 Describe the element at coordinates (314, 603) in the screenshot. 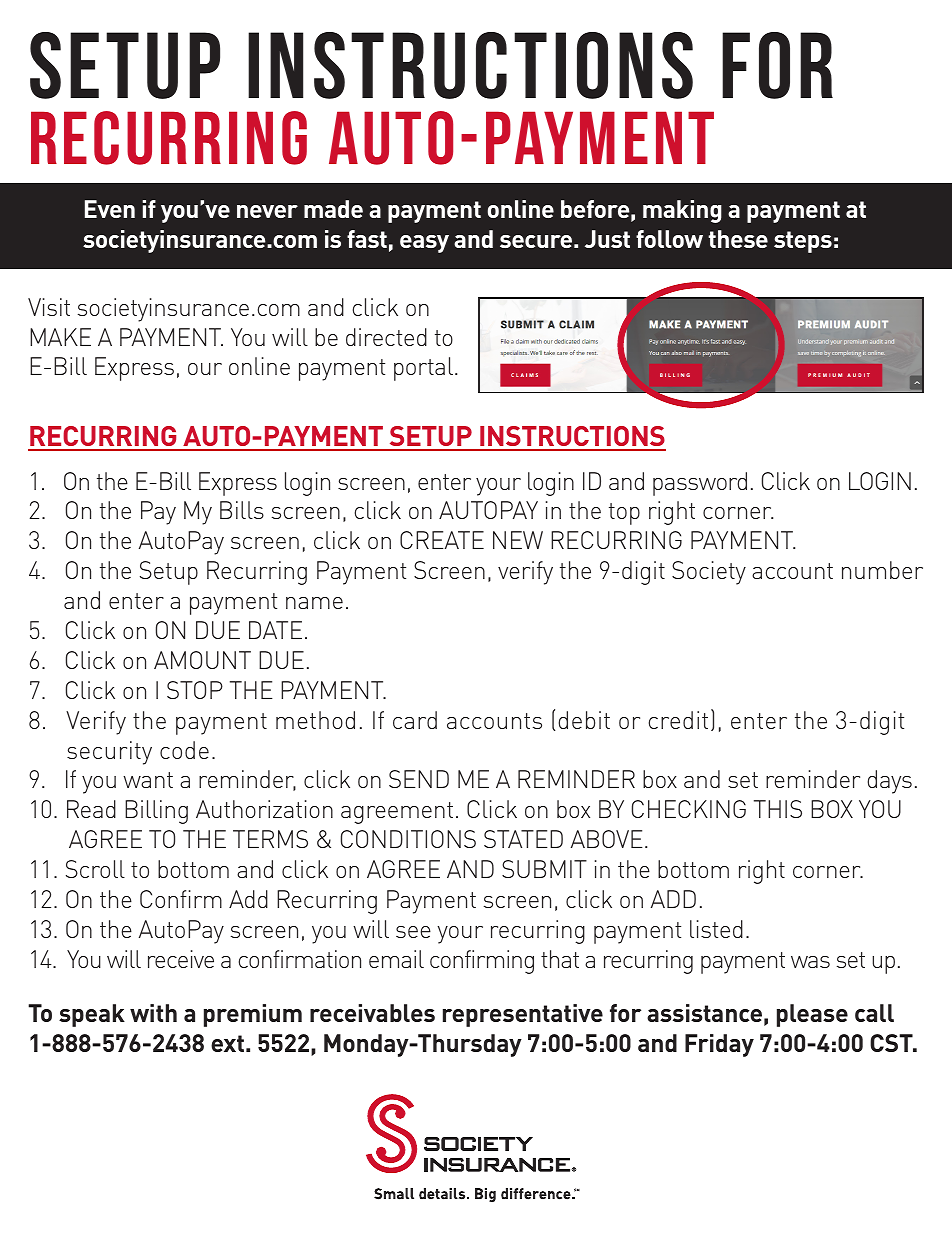

I see `name` at that location.
